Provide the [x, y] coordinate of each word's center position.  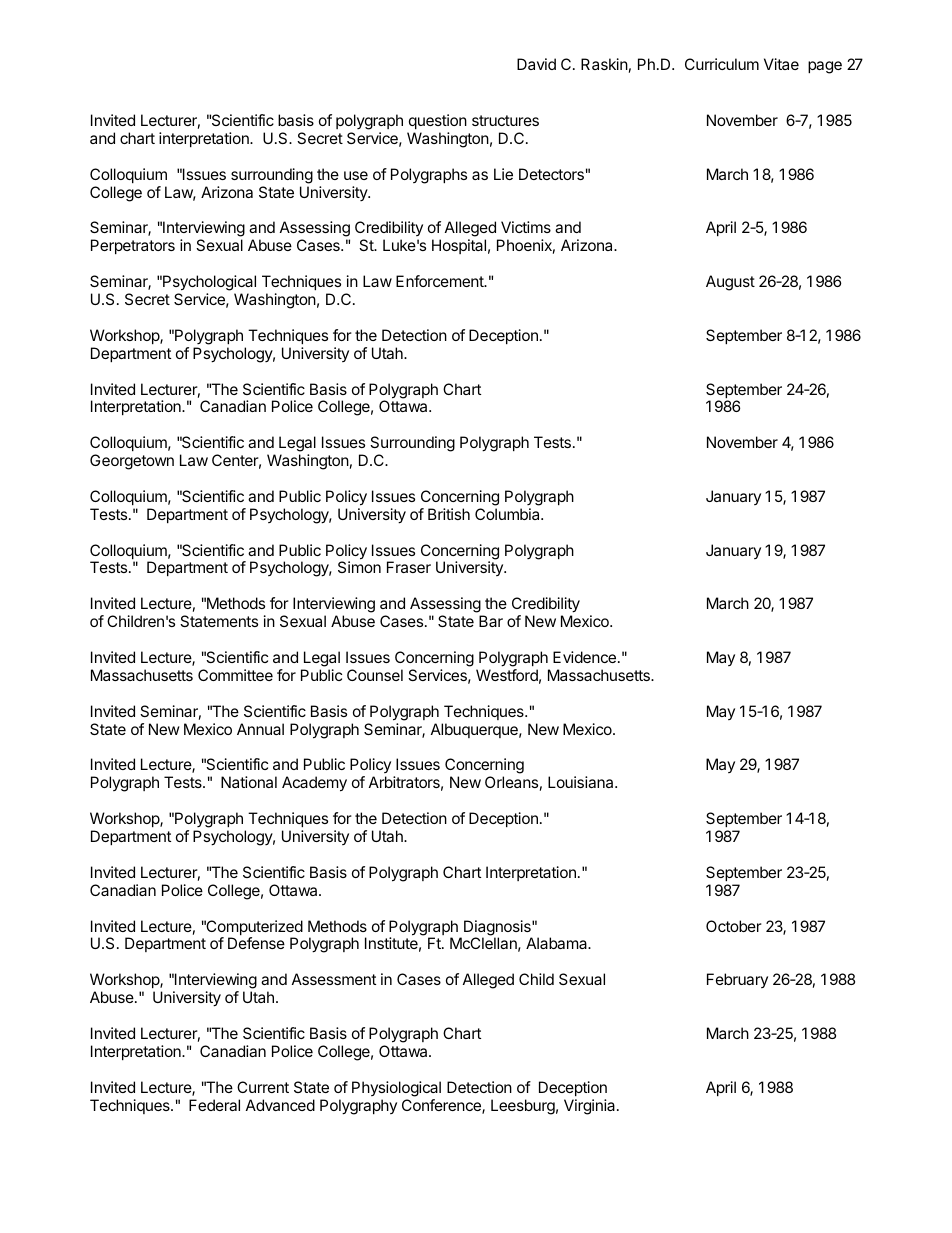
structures [505, 120]
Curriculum [722, 64]
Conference [442, 1106]
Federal [214, 1105]
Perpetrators [133, 246]
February [737, 980]
